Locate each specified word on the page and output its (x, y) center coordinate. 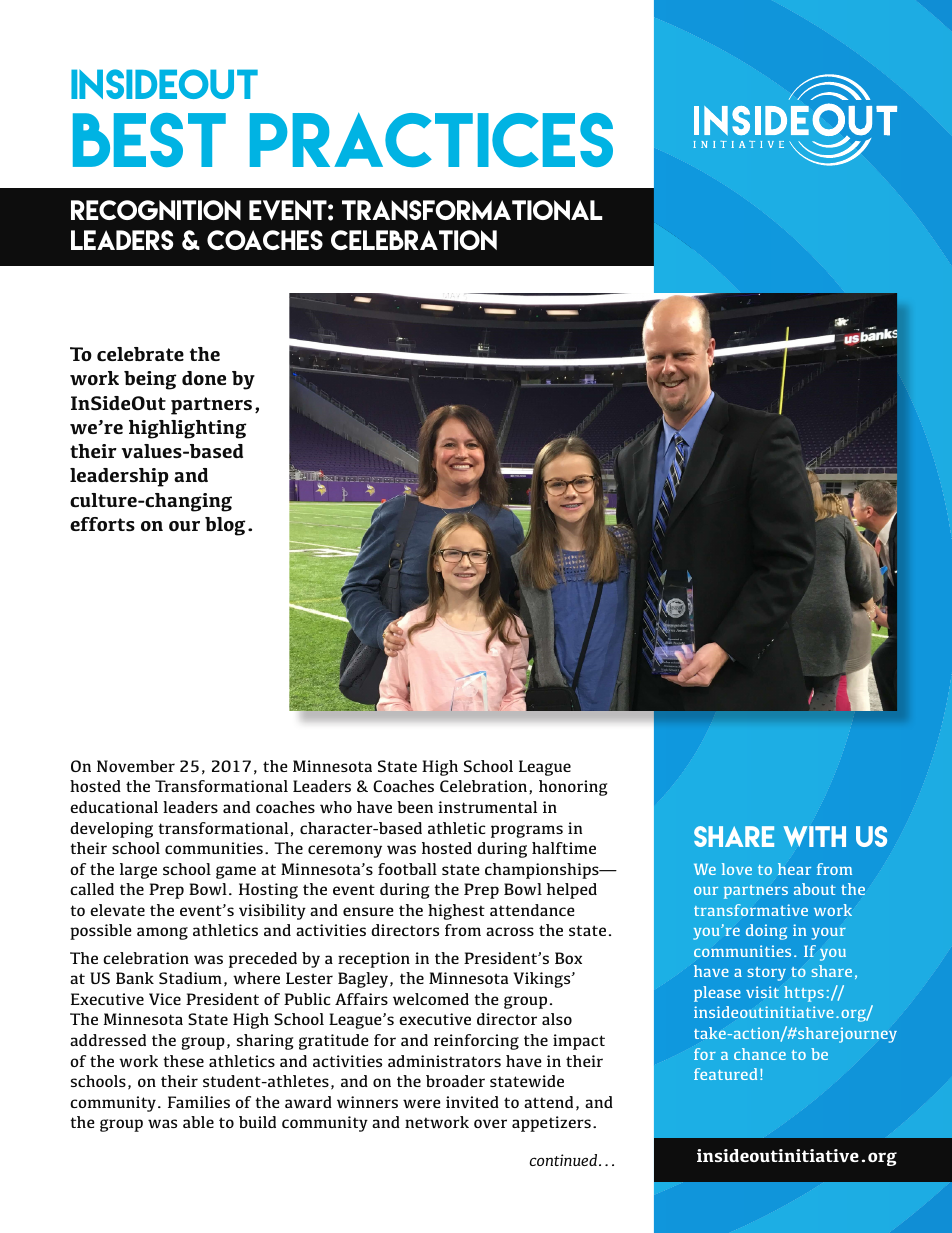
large (138, 871)
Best (149, 140)
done (204, 378)
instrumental (487, 807)
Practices (431, 140)
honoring (573, 788)
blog (225, 526)
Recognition (156, 210)
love (737, 869)
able (198, 1122)
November (136, 766)
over (490, 1123)
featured (725, 1074)
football (407, 869)
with (814, 836)
